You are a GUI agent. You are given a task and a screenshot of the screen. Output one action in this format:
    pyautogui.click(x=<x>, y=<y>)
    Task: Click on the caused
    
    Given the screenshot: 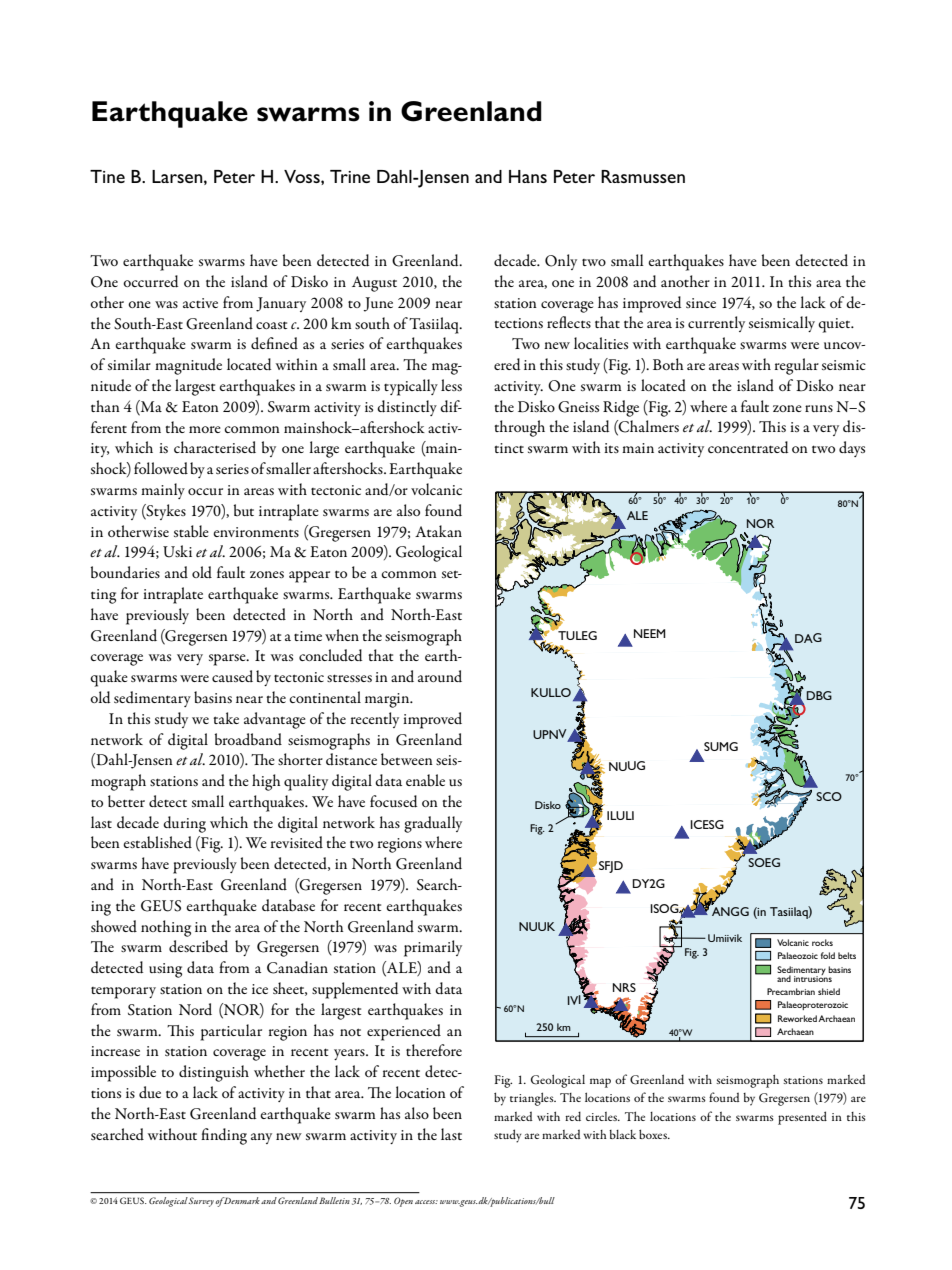 What is the action you would take?
    pyautogui.click(x=232, y=676)
